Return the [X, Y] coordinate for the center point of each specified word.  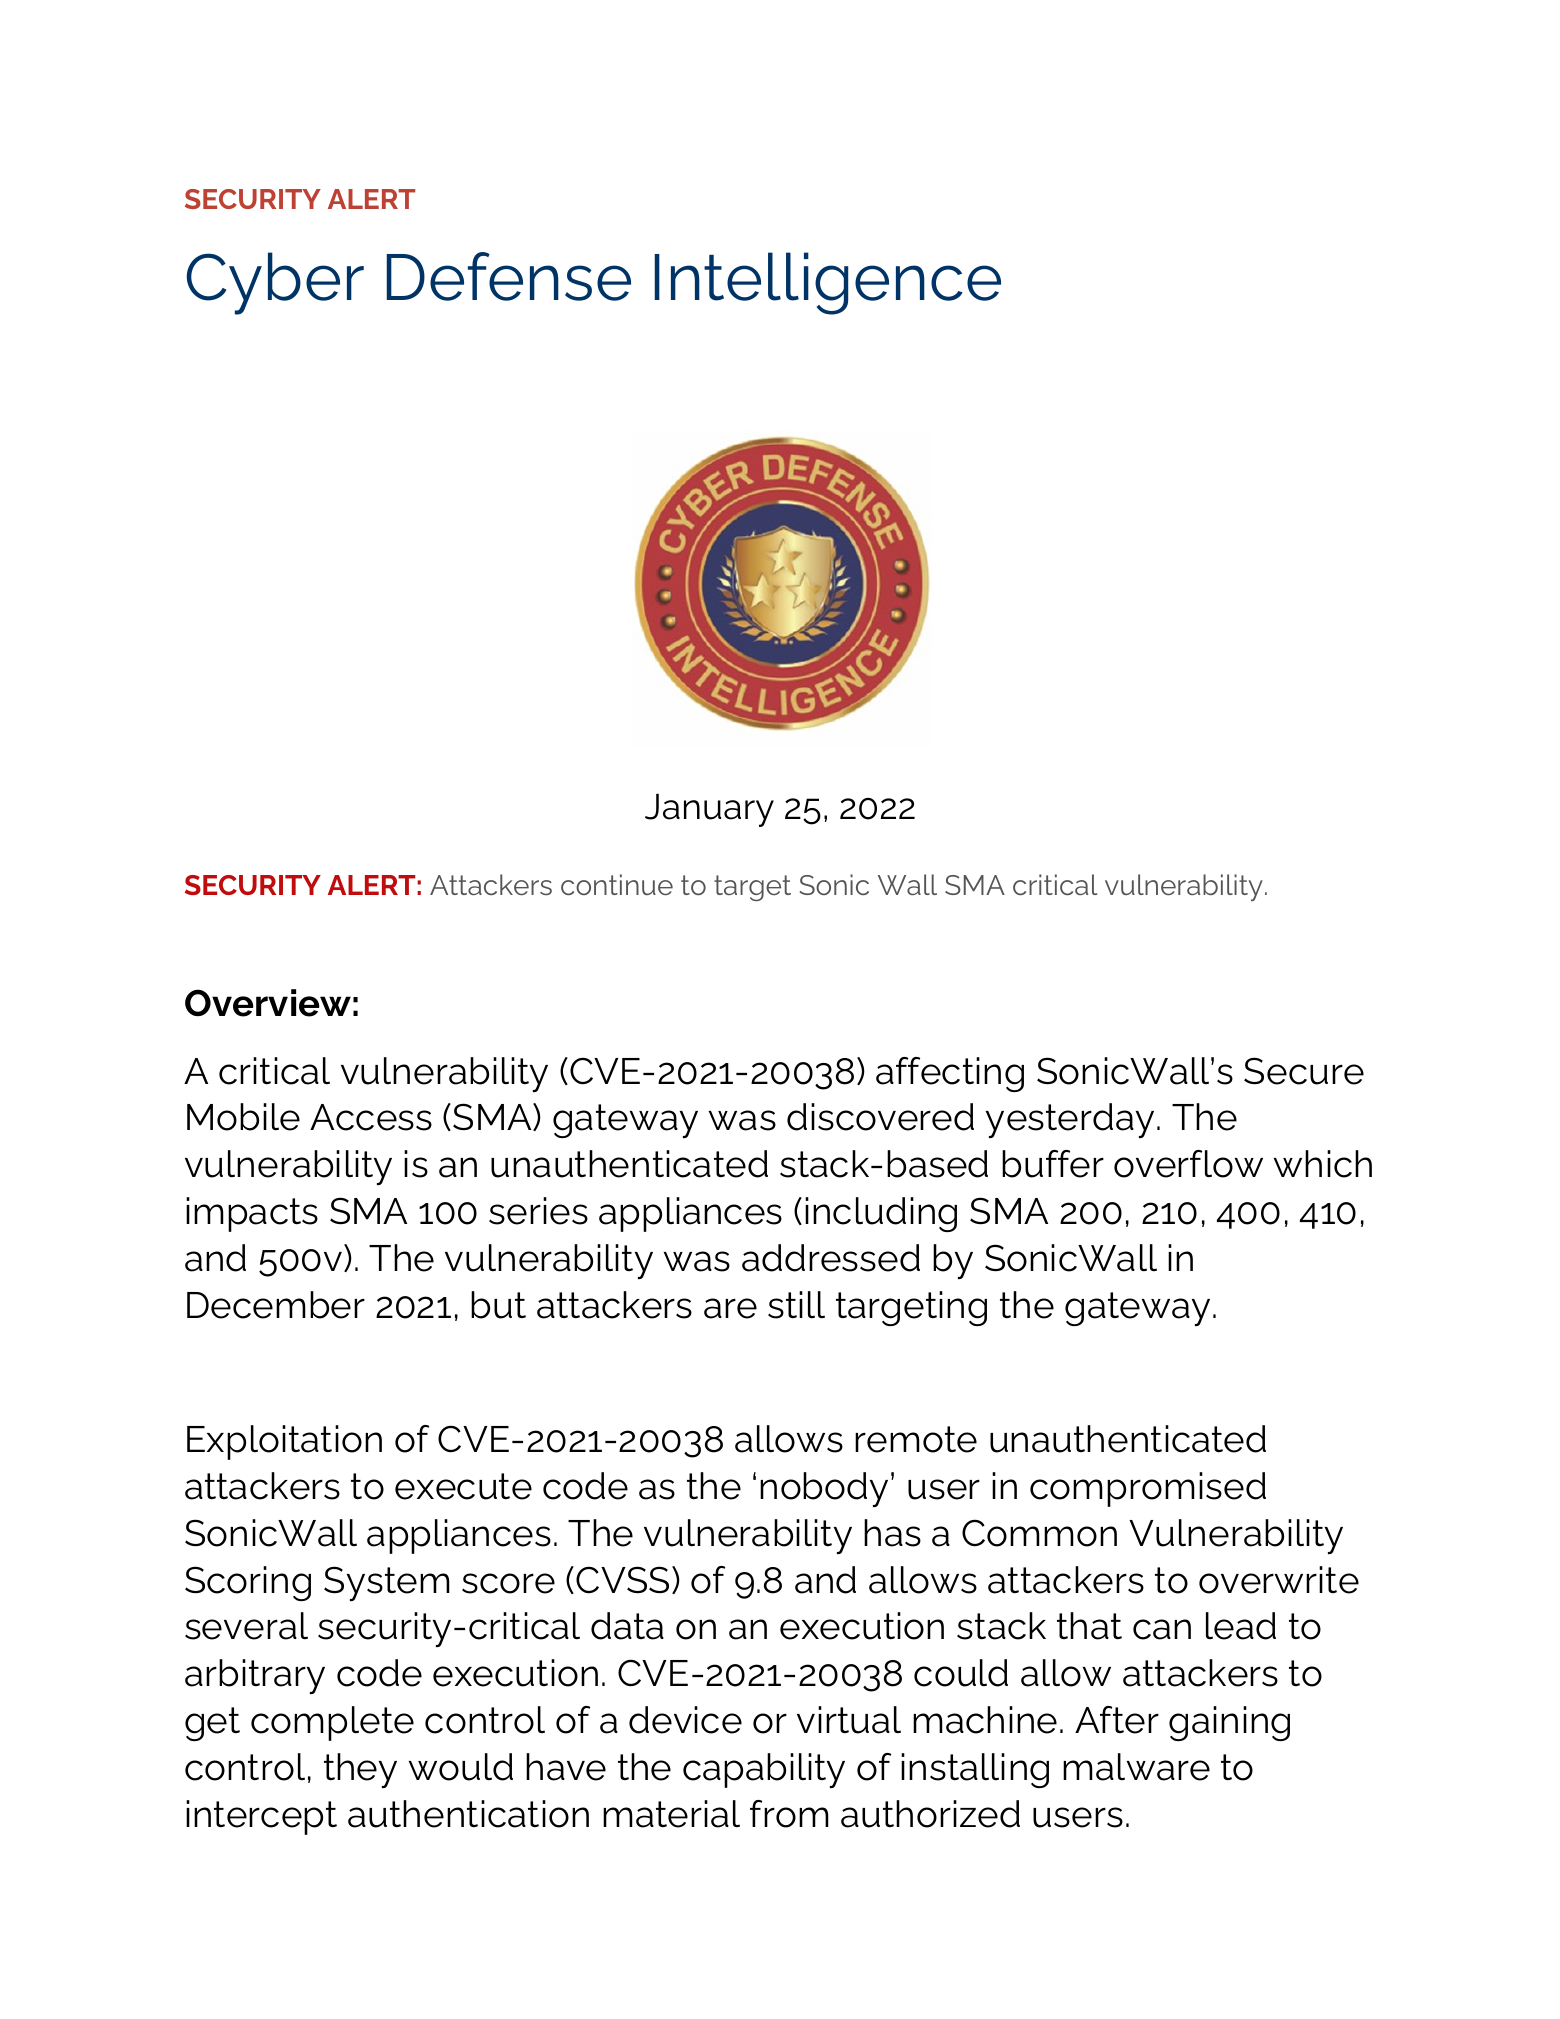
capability [764, 1770]
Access [371, 1117]
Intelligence [828, 283]
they [360, 1770]
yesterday [1070, 1120]
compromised [1148, 1489]
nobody [824, 1489]
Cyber [275, 283]
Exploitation [284, 1442]
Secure [1304, 1071]
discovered [880, 1117]
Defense [509, 276]
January [709, 810]
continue [617, 884]
